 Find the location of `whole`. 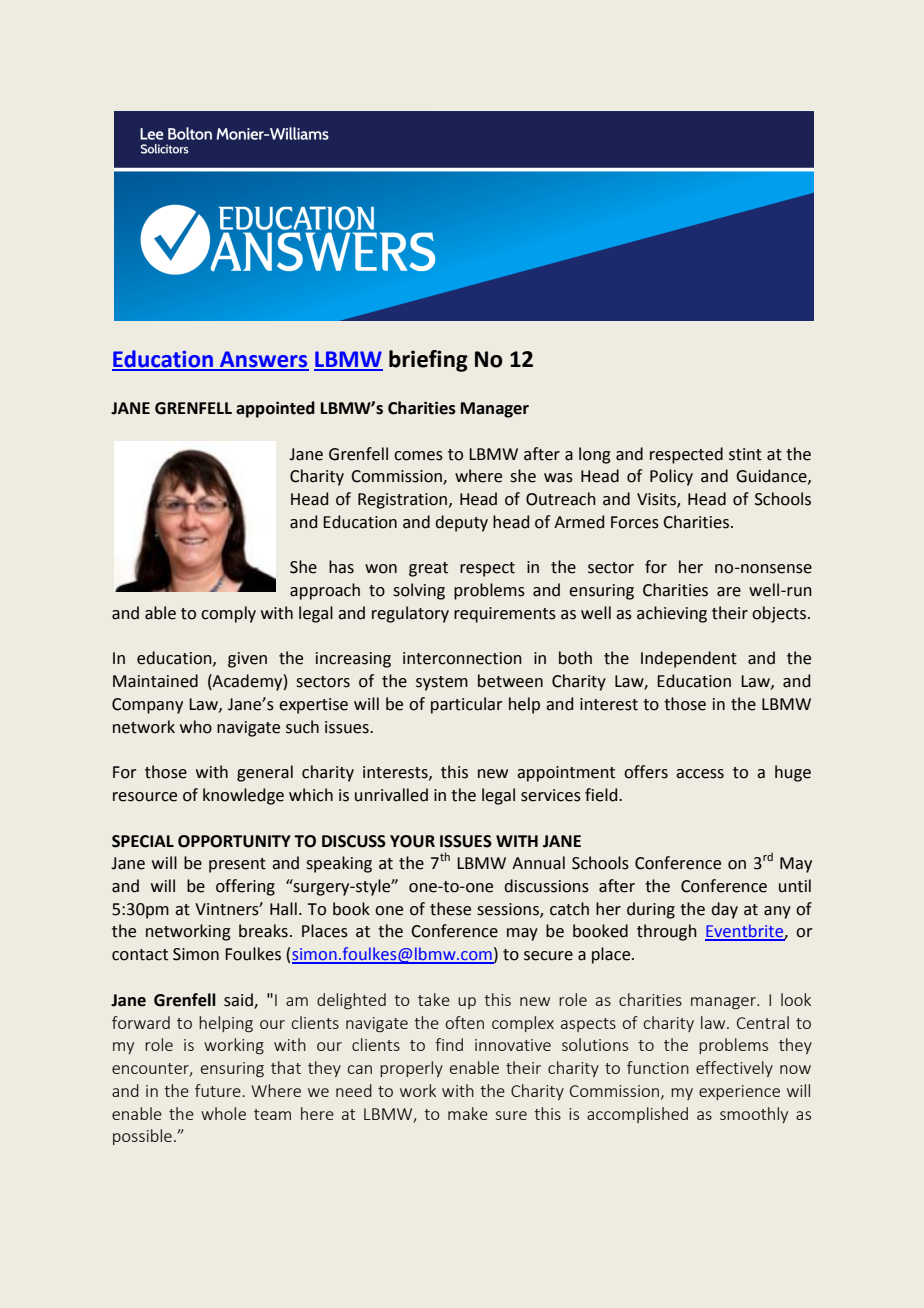

whole is located at coordinates (223, 1113).
